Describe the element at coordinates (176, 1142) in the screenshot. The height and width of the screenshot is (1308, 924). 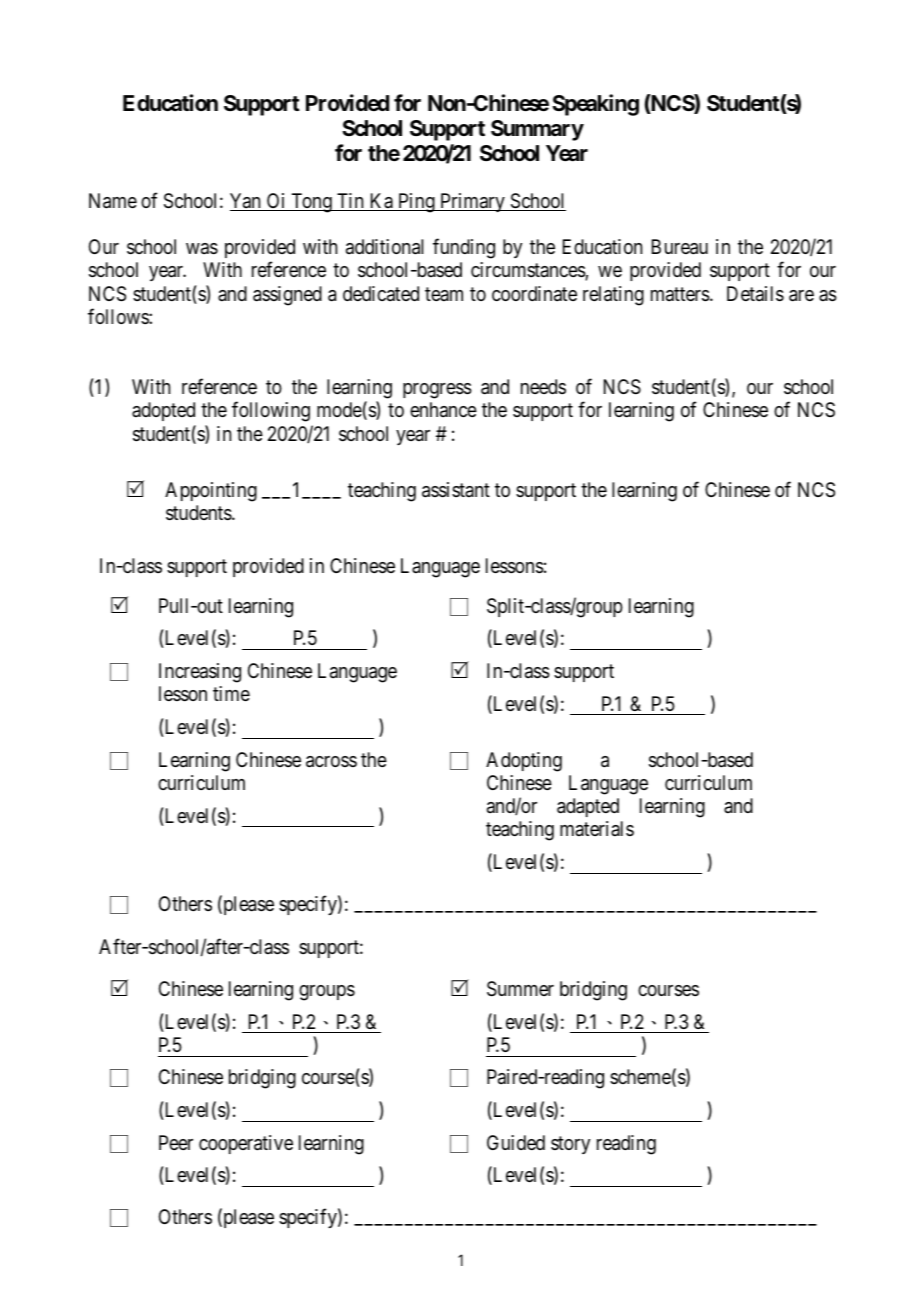
I see `Peer` at that location.
